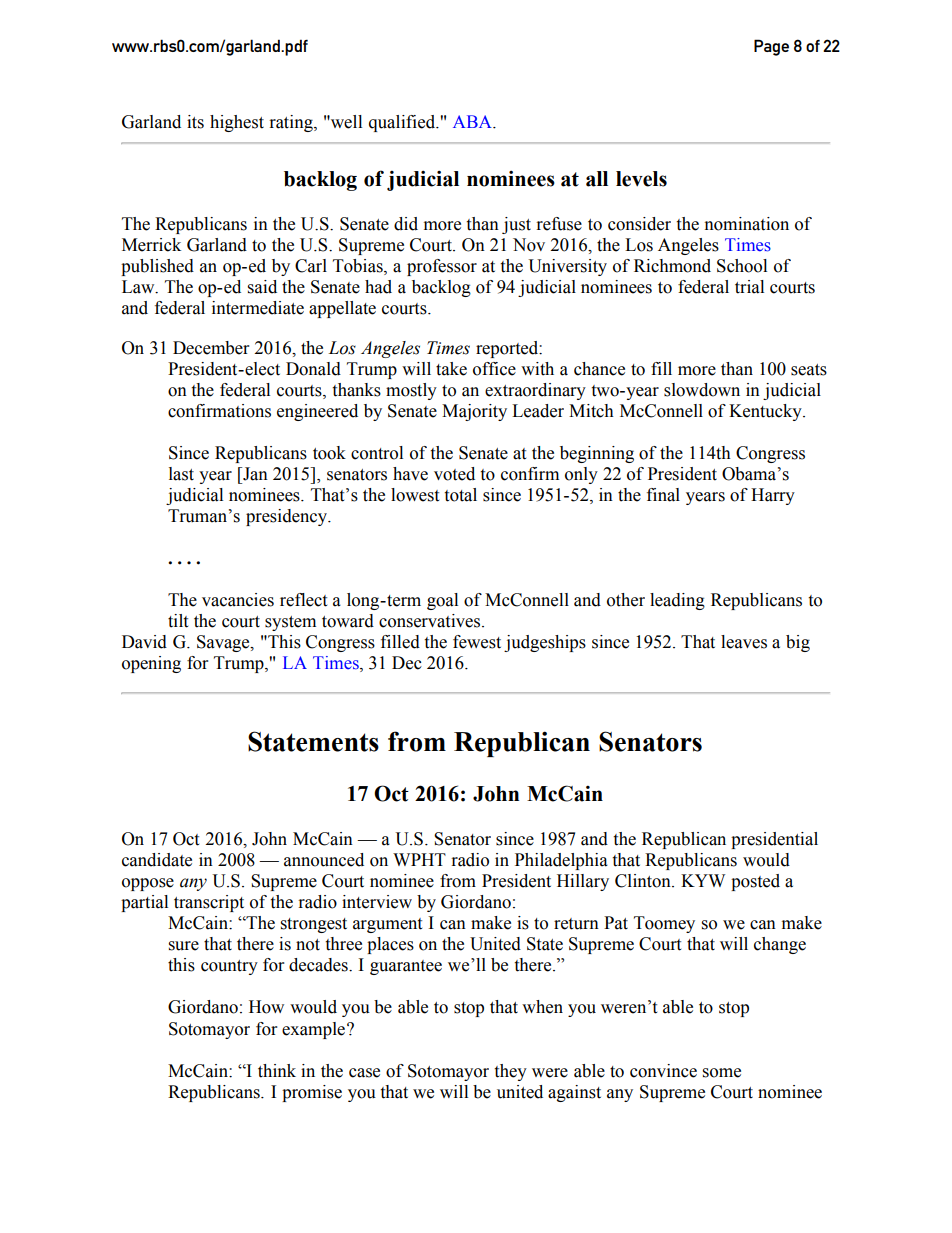  I want to click on vacancies, so click(238, 600).
